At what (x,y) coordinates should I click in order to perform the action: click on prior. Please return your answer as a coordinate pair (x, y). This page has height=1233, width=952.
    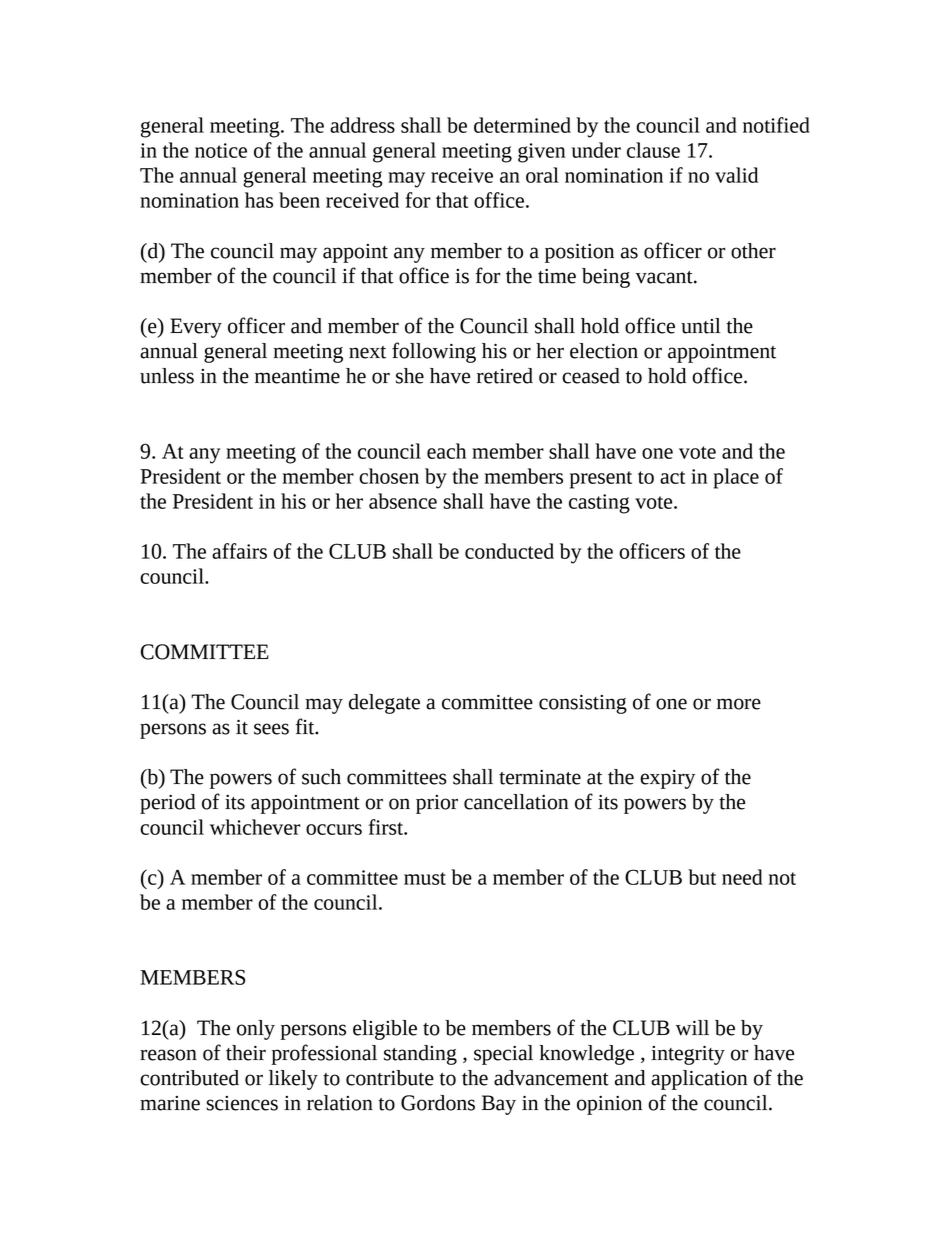
    Looking at the image, I should click on (437, 804).
